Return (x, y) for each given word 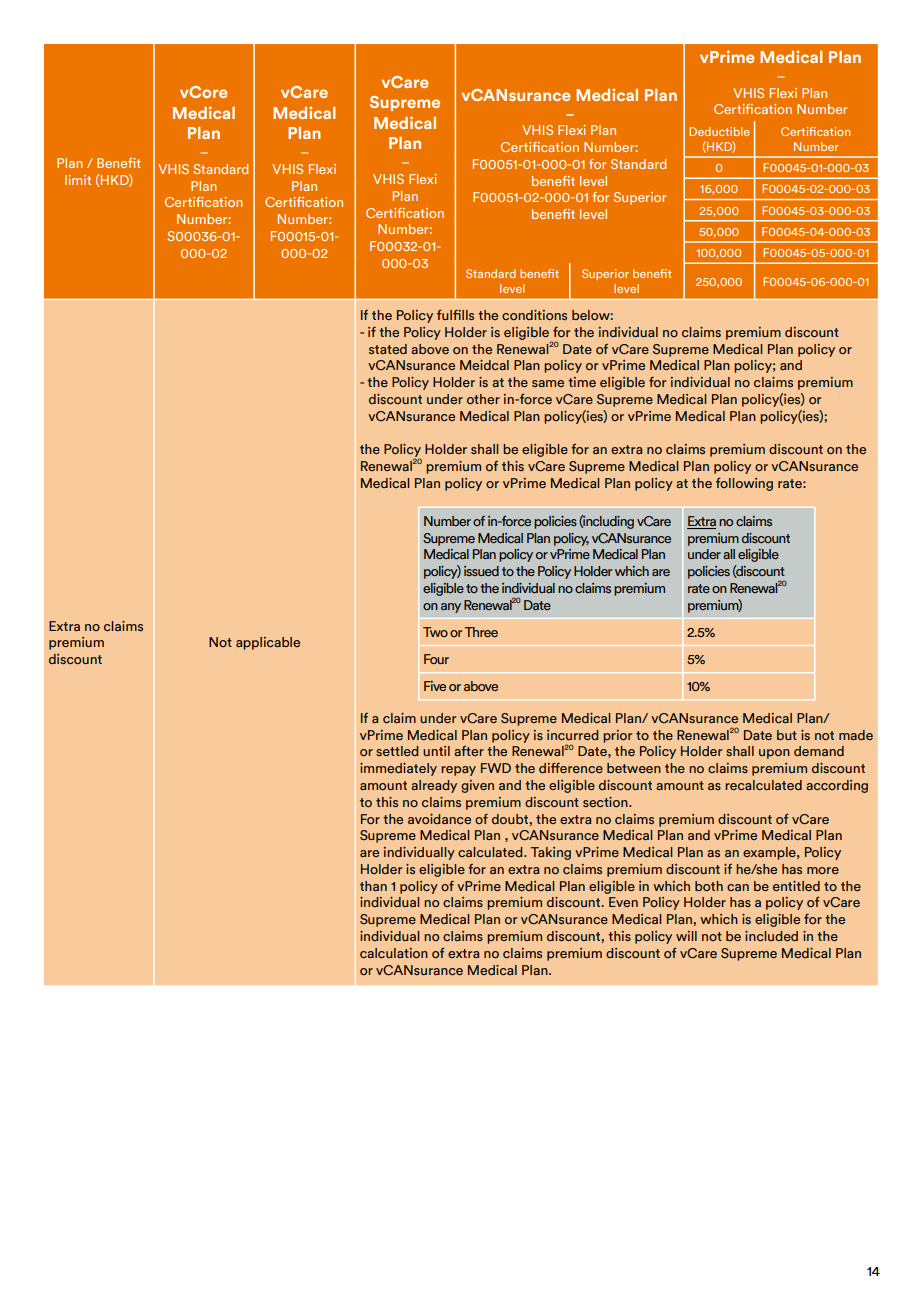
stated (388, 349)
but (787, 735)
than (373, 886)
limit (78, 180)
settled (397, 751)
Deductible (719, 131)
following (744, 484)
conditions (534, 315)
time (582, 382)
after (469, 751)
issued (481, 571)
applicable (268, 643)
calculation (394, 953)
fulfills (455, 315)
